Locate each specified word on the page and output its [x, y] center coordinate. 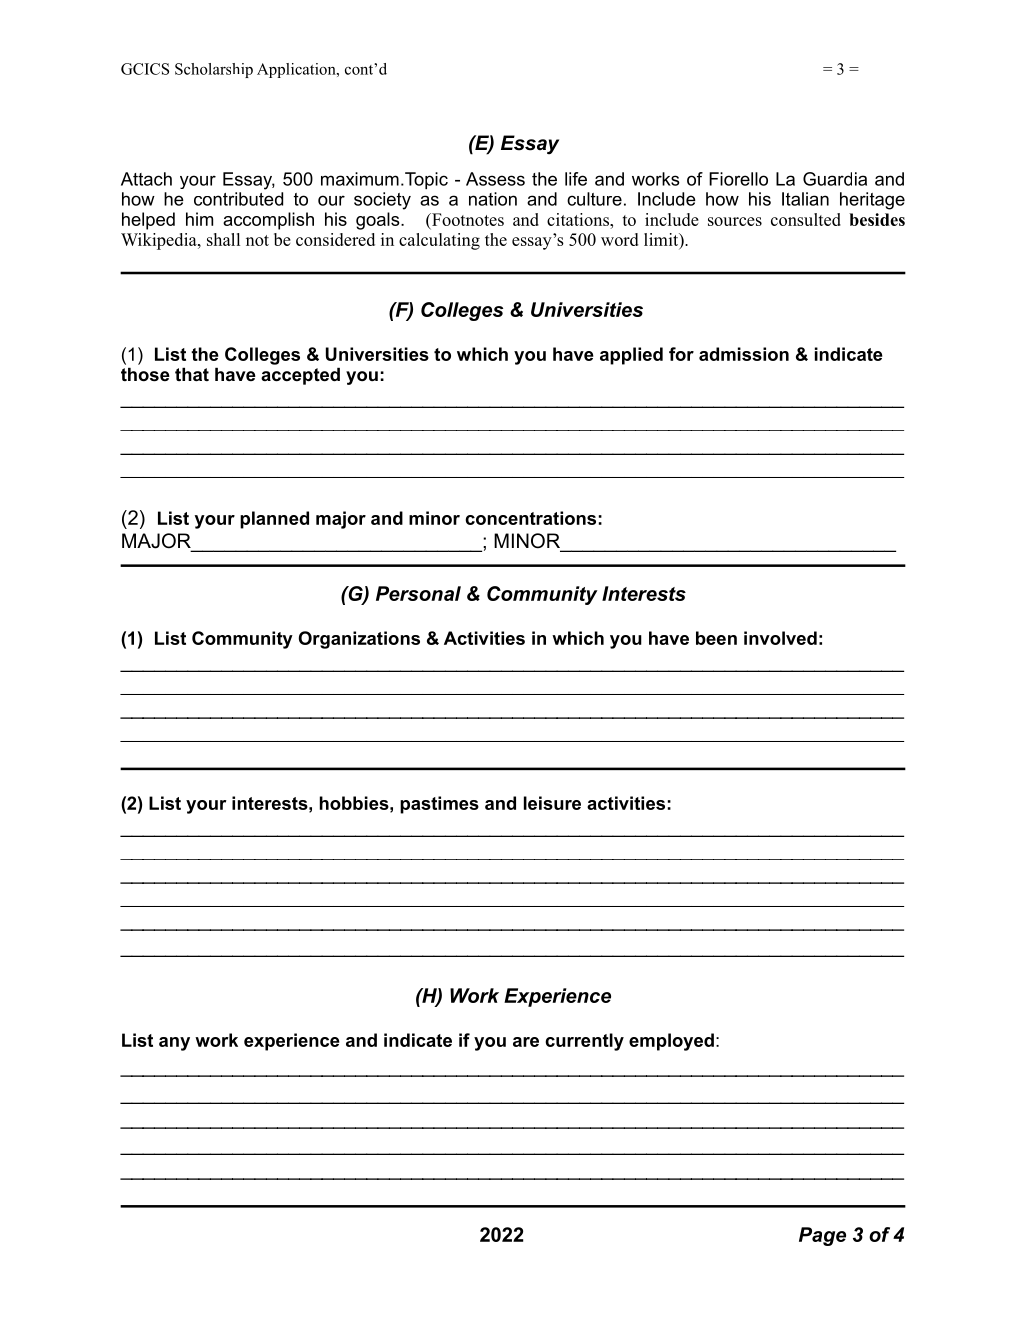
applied [631, 356]
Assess [495, 179]
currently [584, 1042]
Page [822, 1236]
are [526, 1042]
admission [744, 354]
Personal [418, 593]
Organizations [359, 640]
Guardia [835, 179]
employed [671, 1042]
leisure [552, 803]
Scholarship [214, 70]
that [192, 374]
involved [780, 638]
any [174, 1044]
